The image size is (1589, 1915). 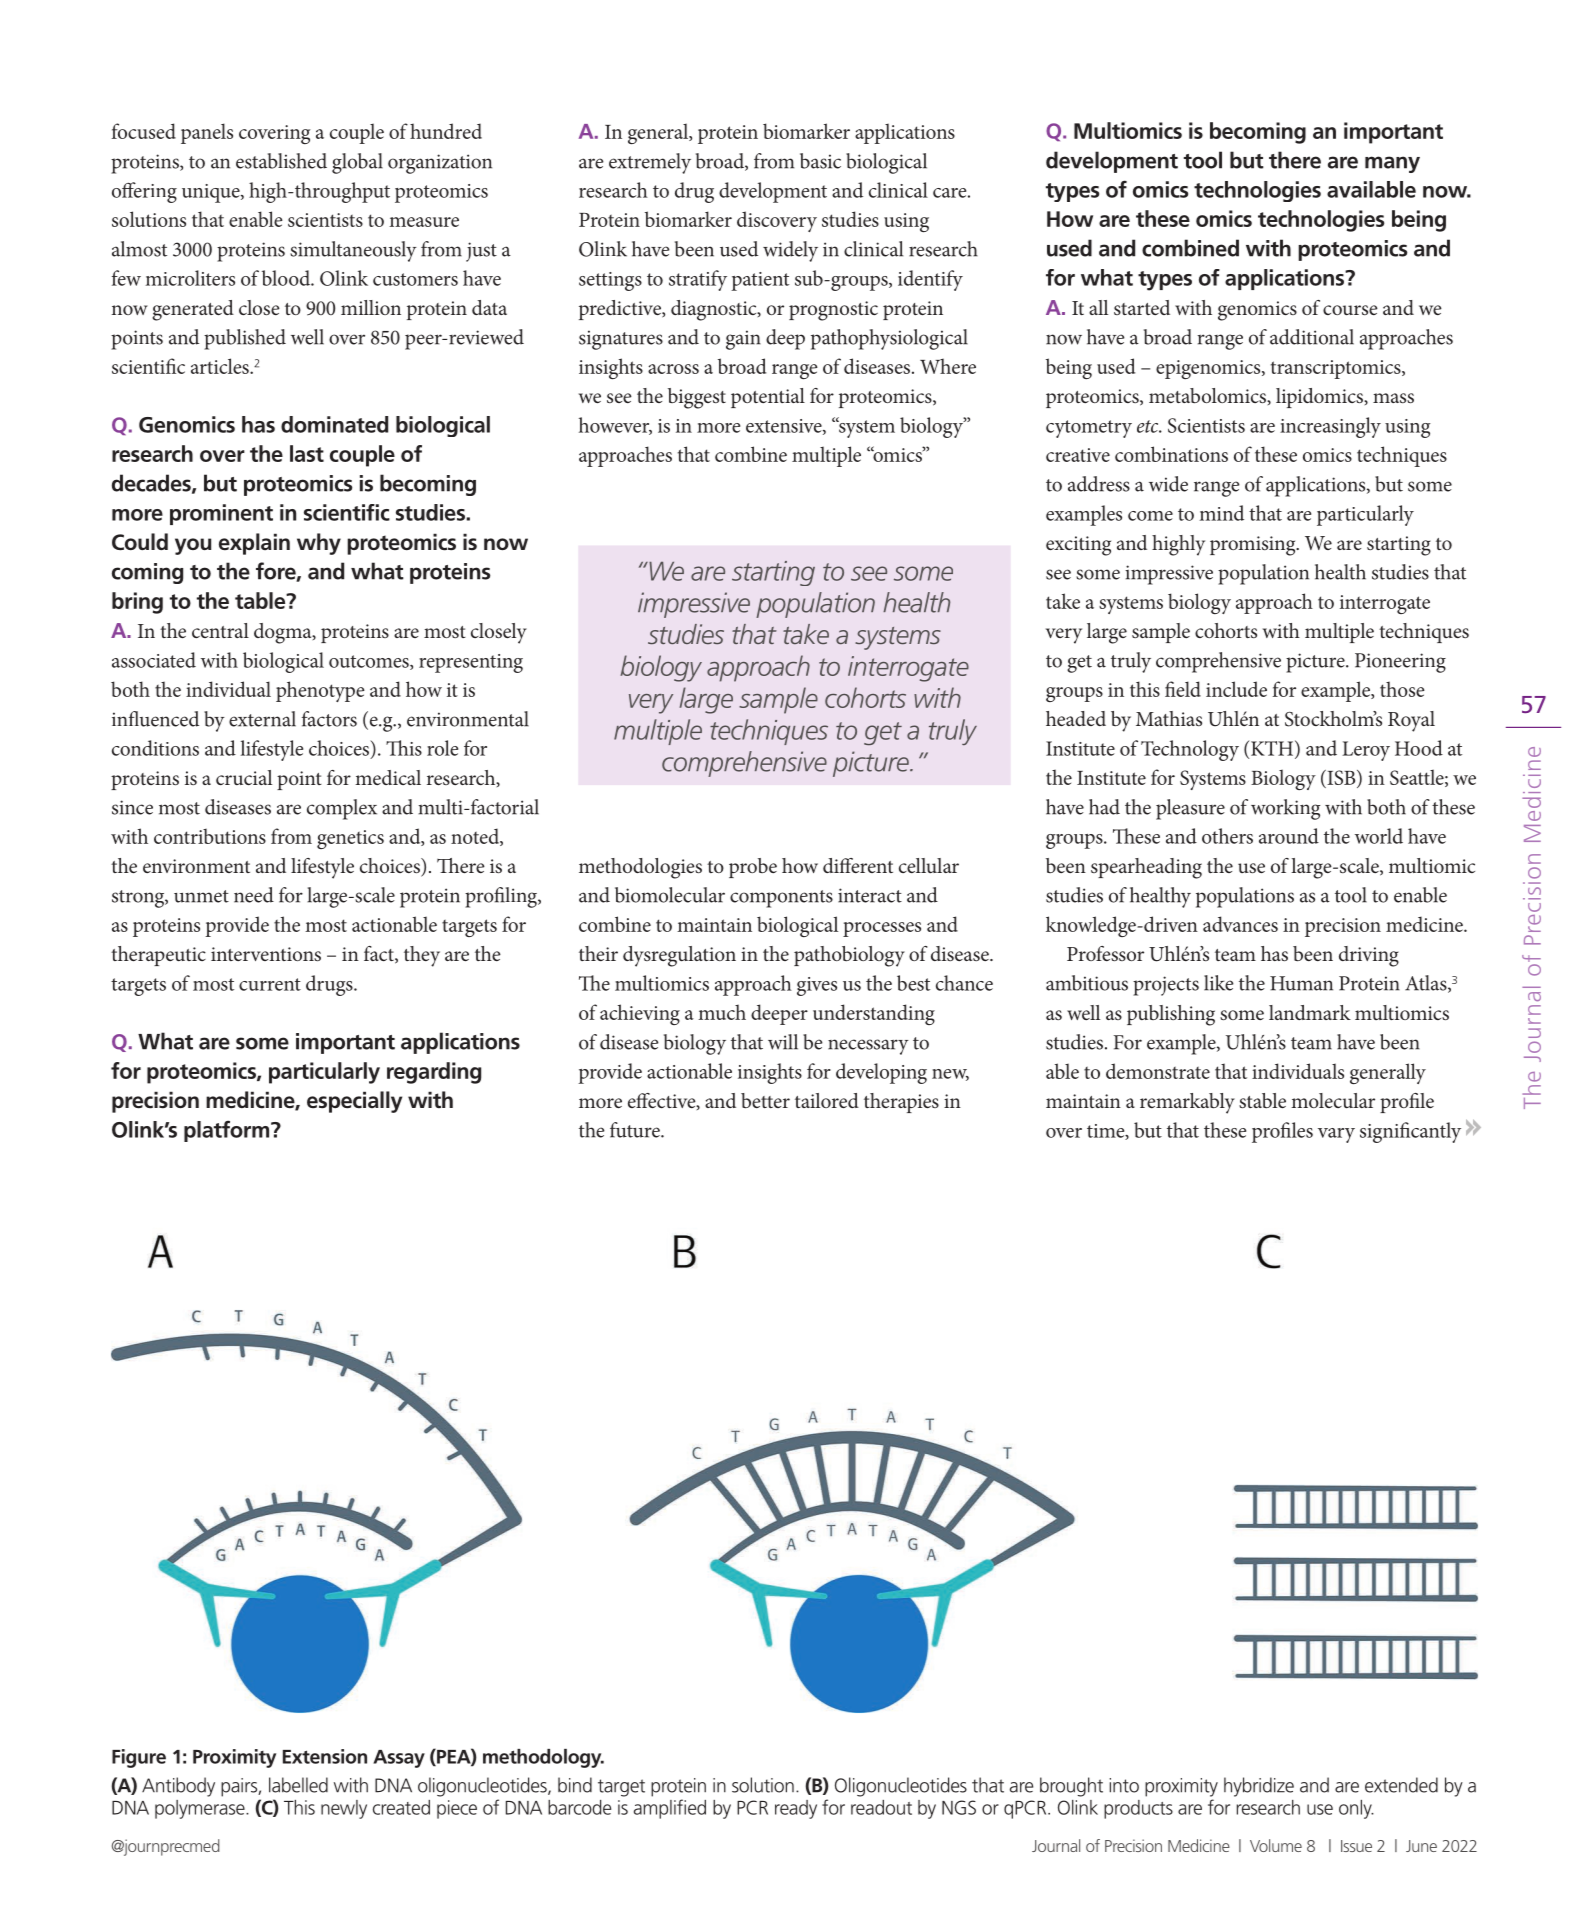 What do you see at coordinates (298, 1785) in the screenshot?
I see `labelled` at bounding box center [298, 1785].
